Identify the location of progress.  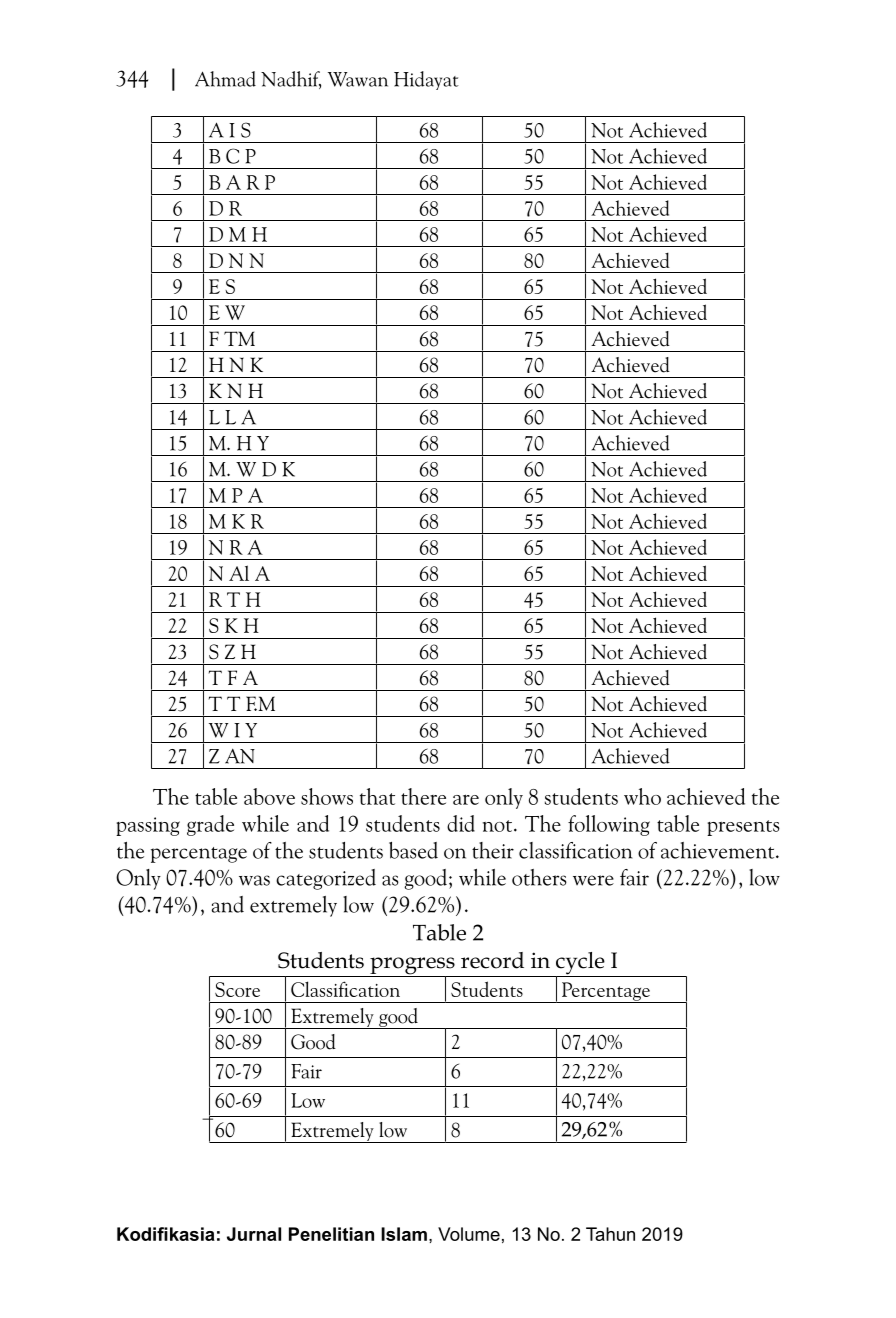
(412, 967).
